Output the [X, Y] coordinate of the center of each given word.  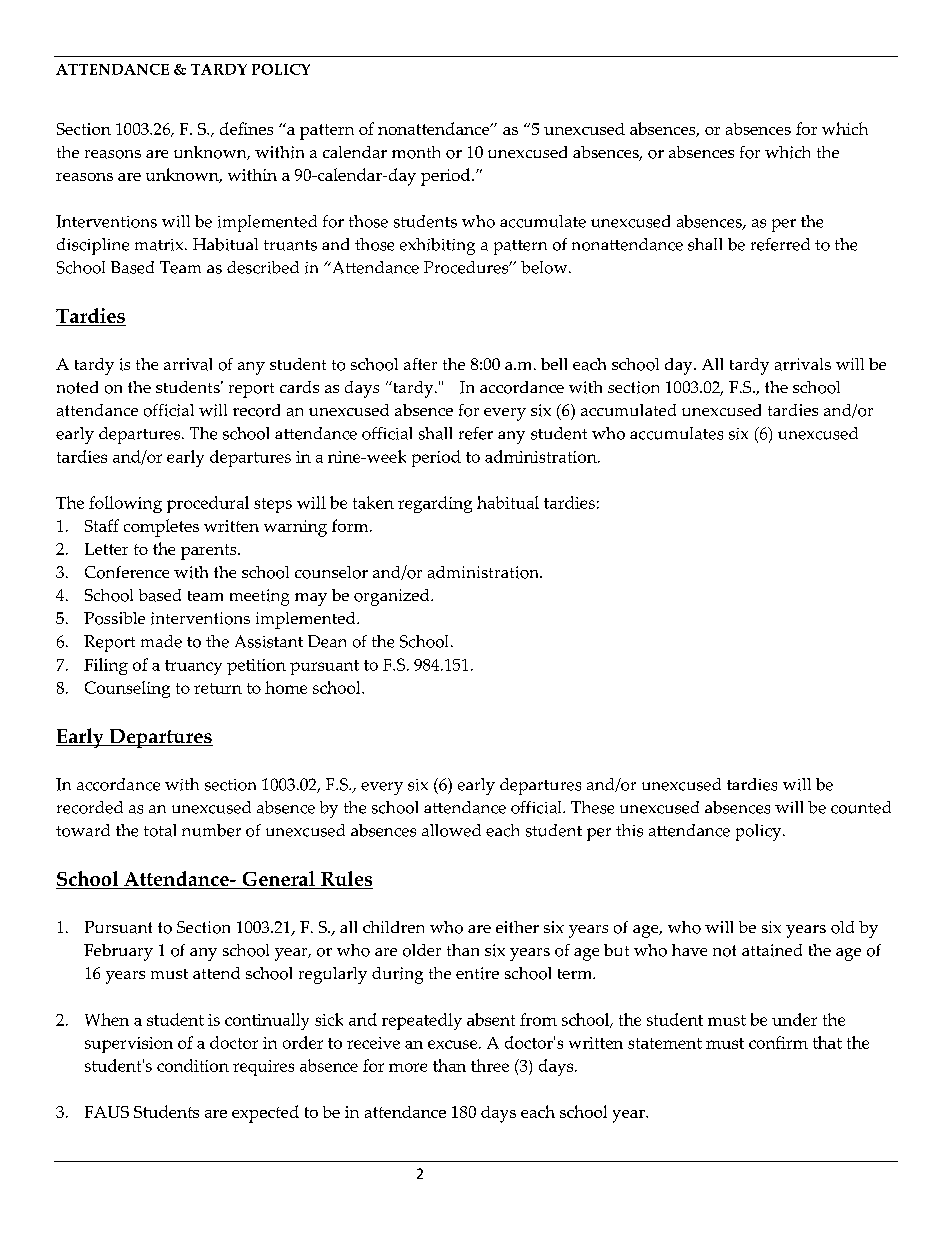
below [545, 267]
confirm [778, 1042]
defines [246, 128]
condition [193, 1065]
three [490, 1065]
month [416, 152]
